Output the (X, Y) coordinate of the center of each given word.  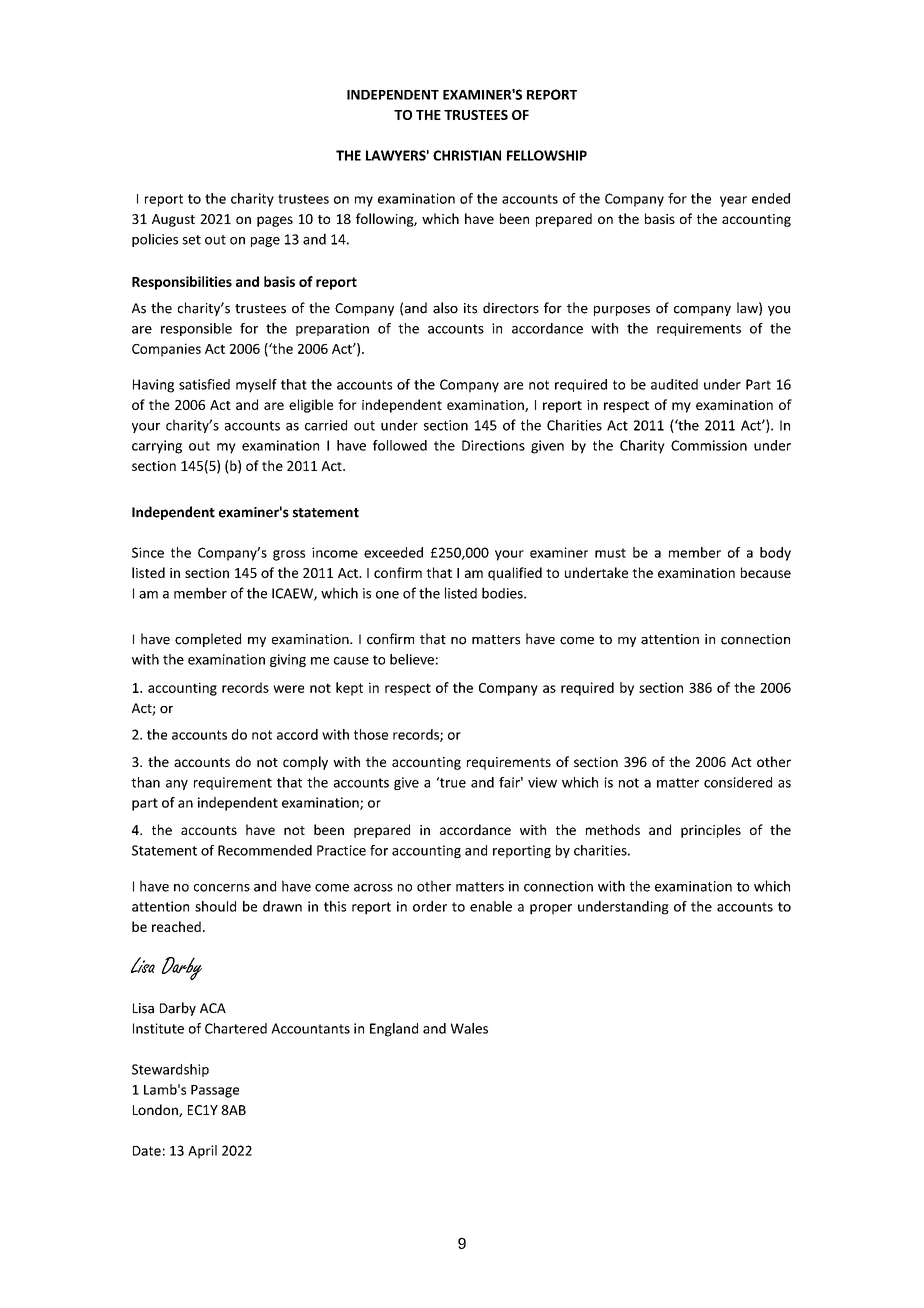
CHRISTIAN (467, 155)
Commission (709, 445)
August (173, 220)
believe (412, 659)
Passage (215, 1091)
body (775, 554)
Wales (469, 1028)
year (733, 201)
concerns (222, 888)
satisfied (204, 384)
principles (711, 831)
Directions (493, 445)
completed (208, 640)
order (430, 906)
